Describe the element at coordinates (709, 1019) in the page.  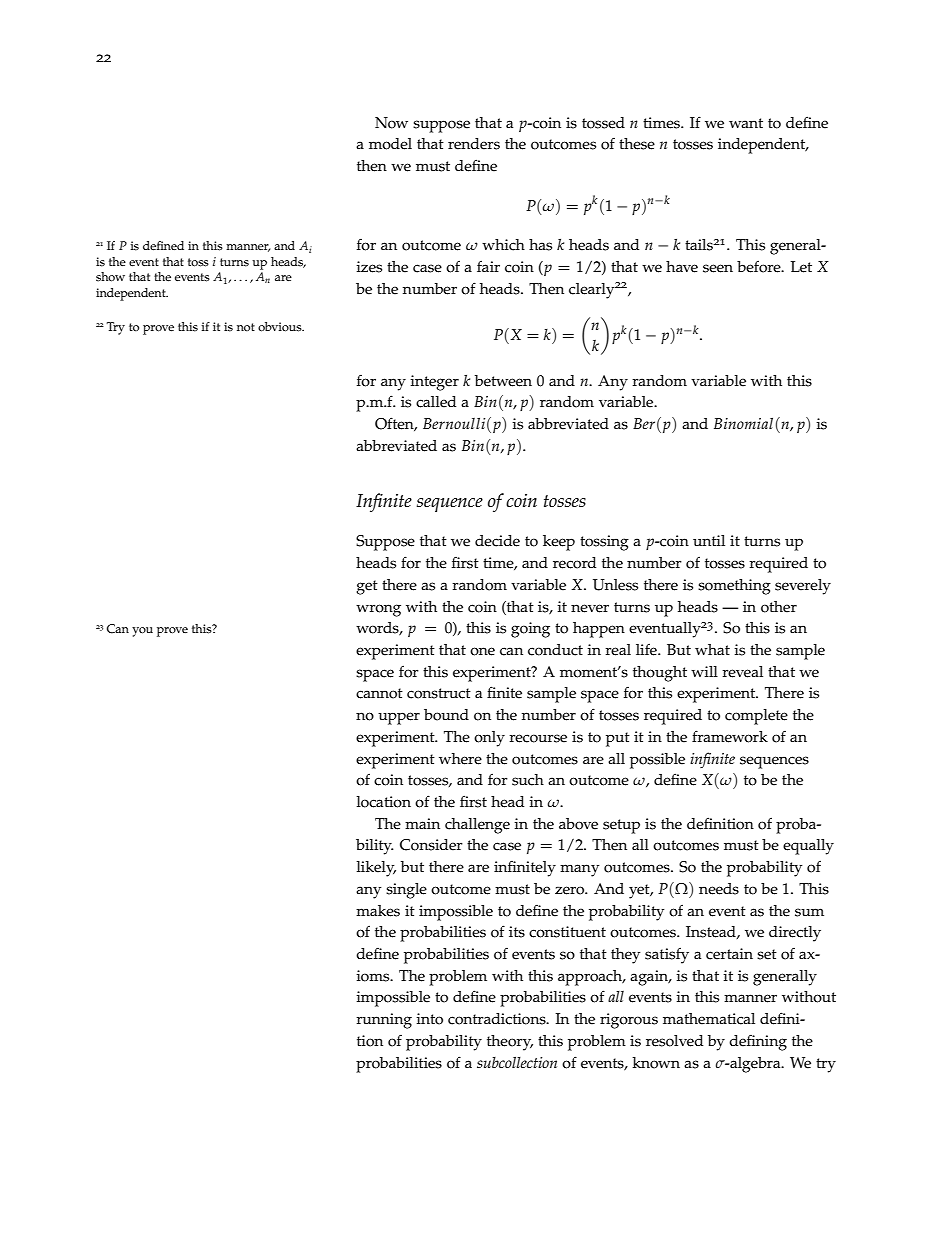
I see `mathematical` at that location.
